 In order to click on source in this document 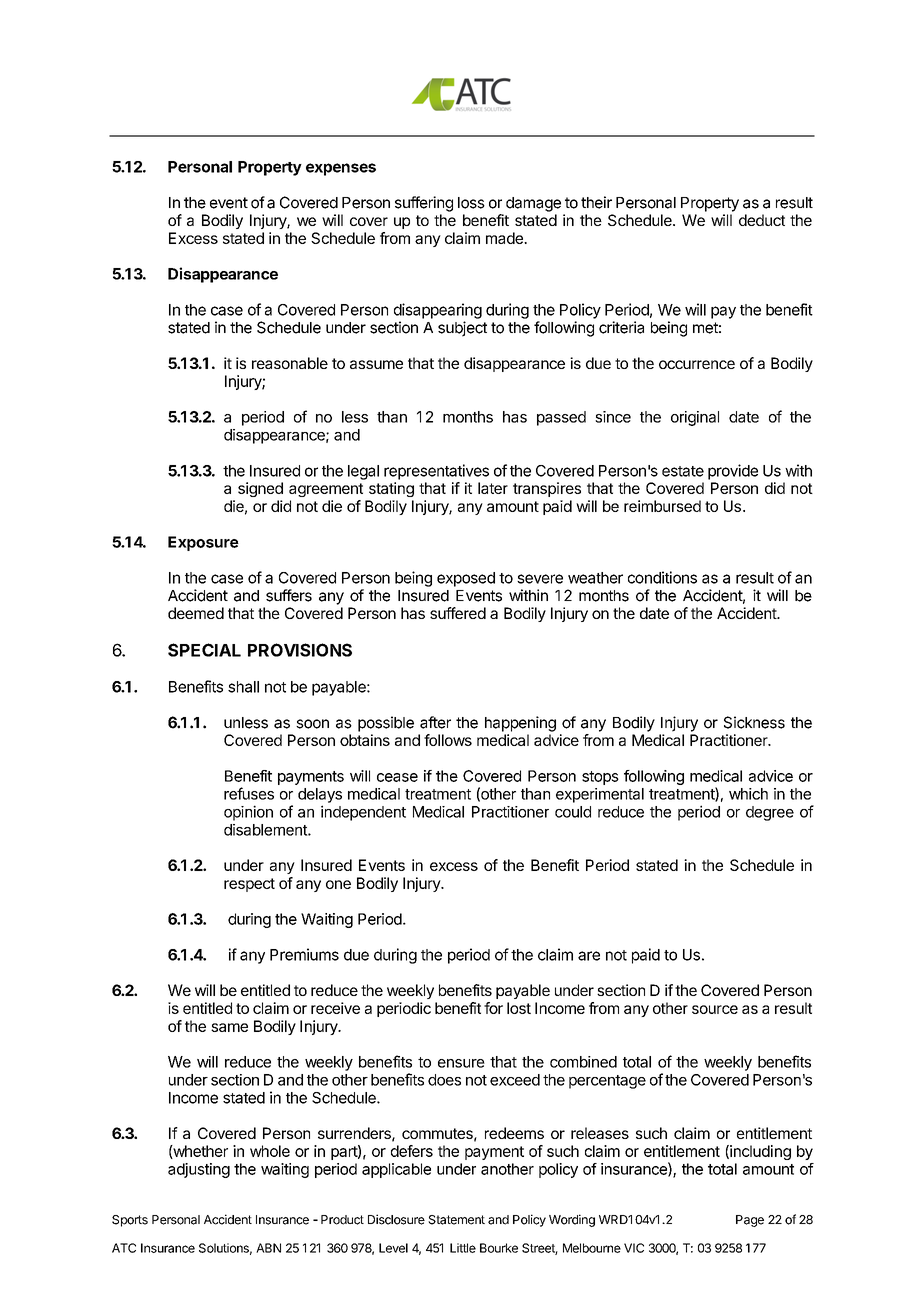, I will do `click(715, 1009)`.
